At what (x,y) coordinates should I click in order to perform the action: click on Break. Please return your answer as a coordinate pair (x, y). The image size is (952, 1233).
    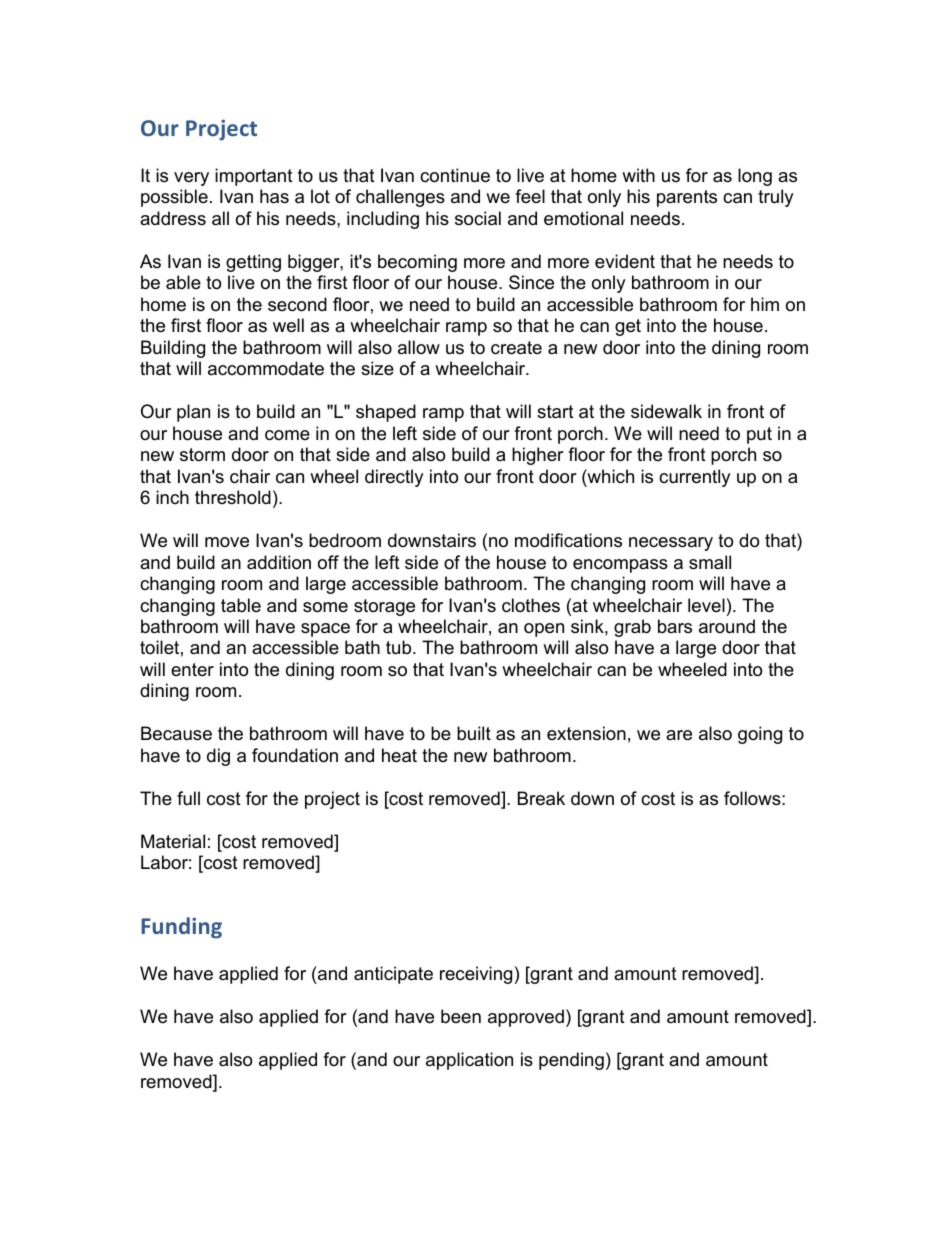
    Looking at the image, I should click on (541, 798).
